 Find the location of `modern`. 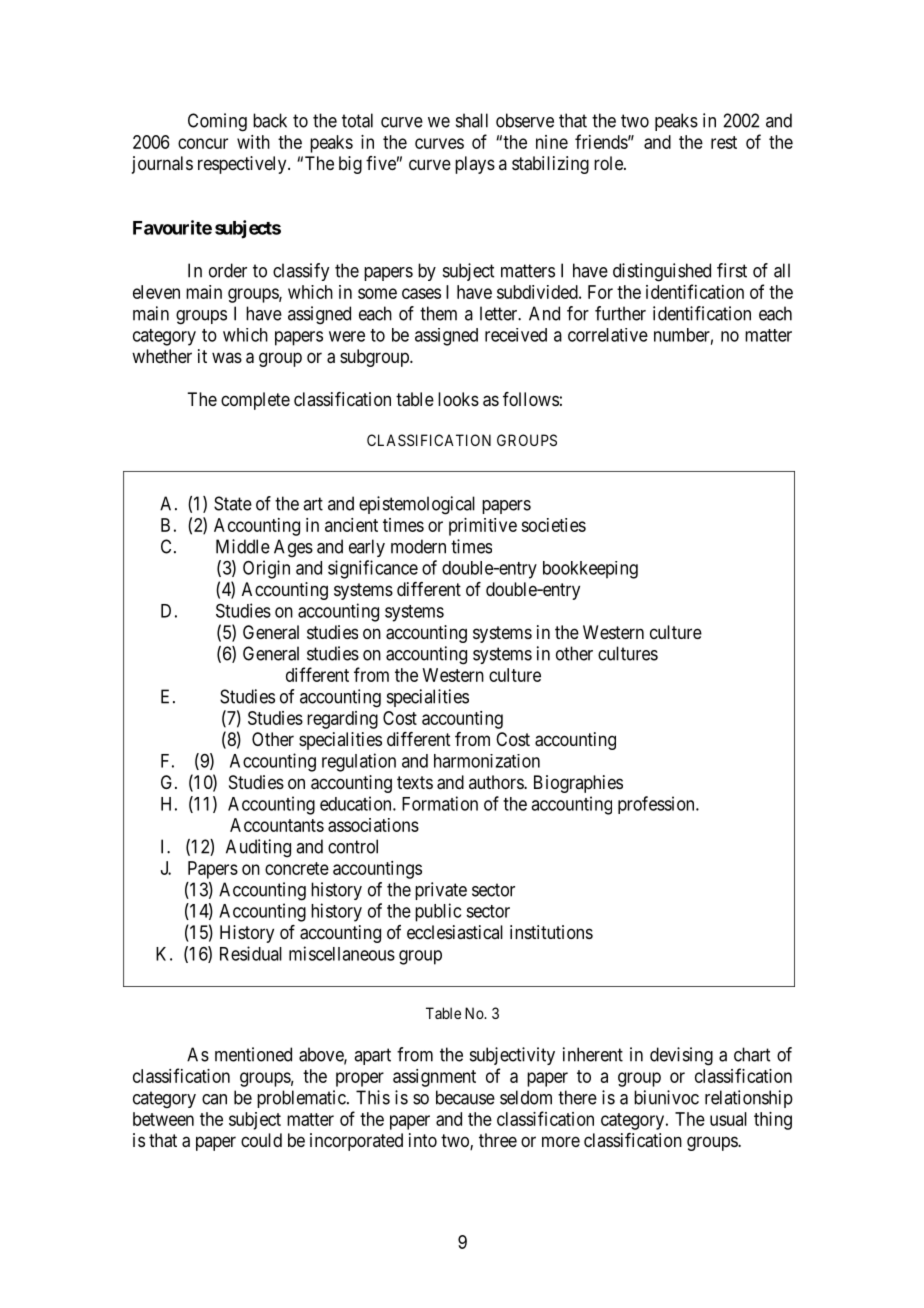

modern is located at coordinates (418, 546).
